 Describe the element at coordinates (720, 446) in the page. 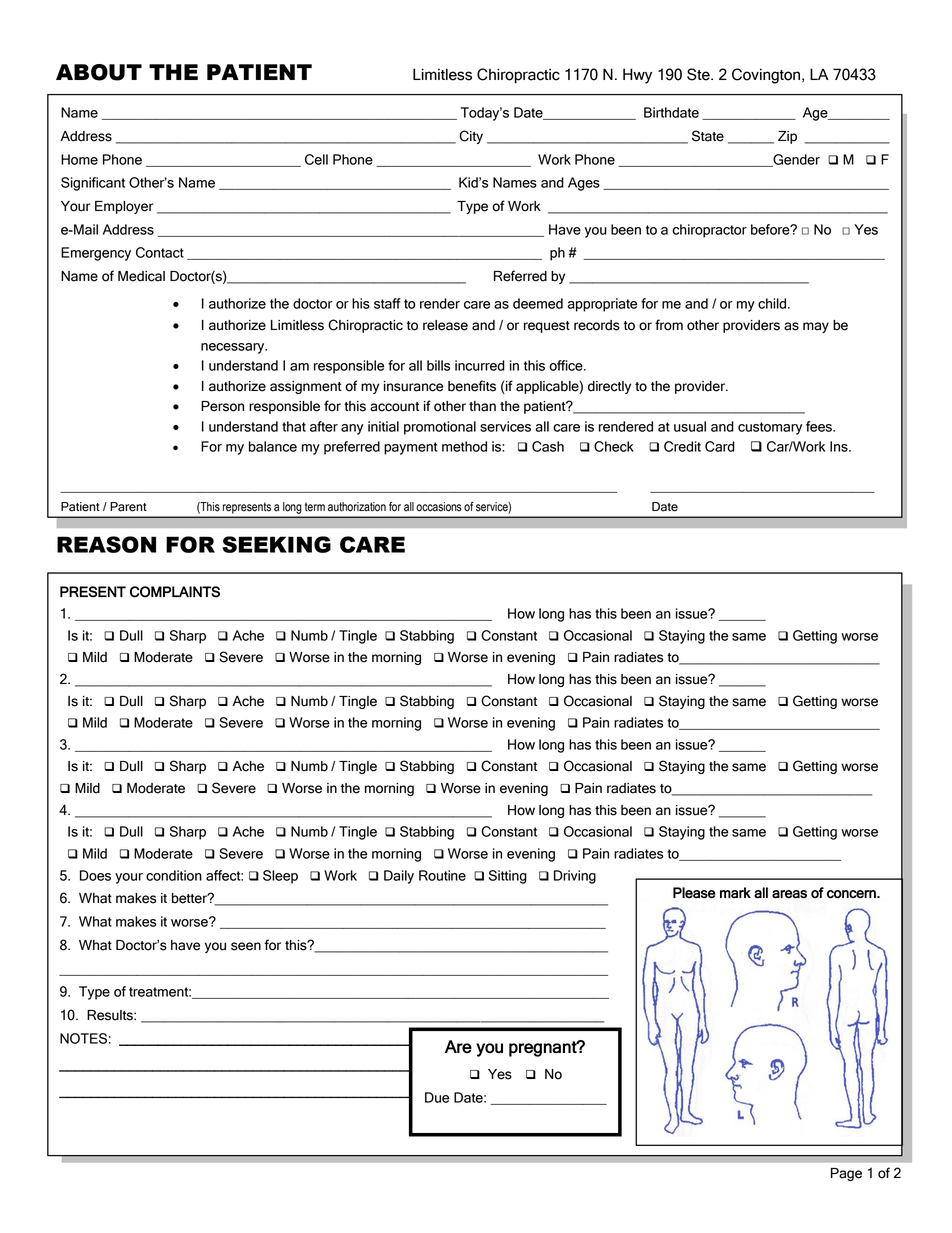

I see `Card` at that location.
